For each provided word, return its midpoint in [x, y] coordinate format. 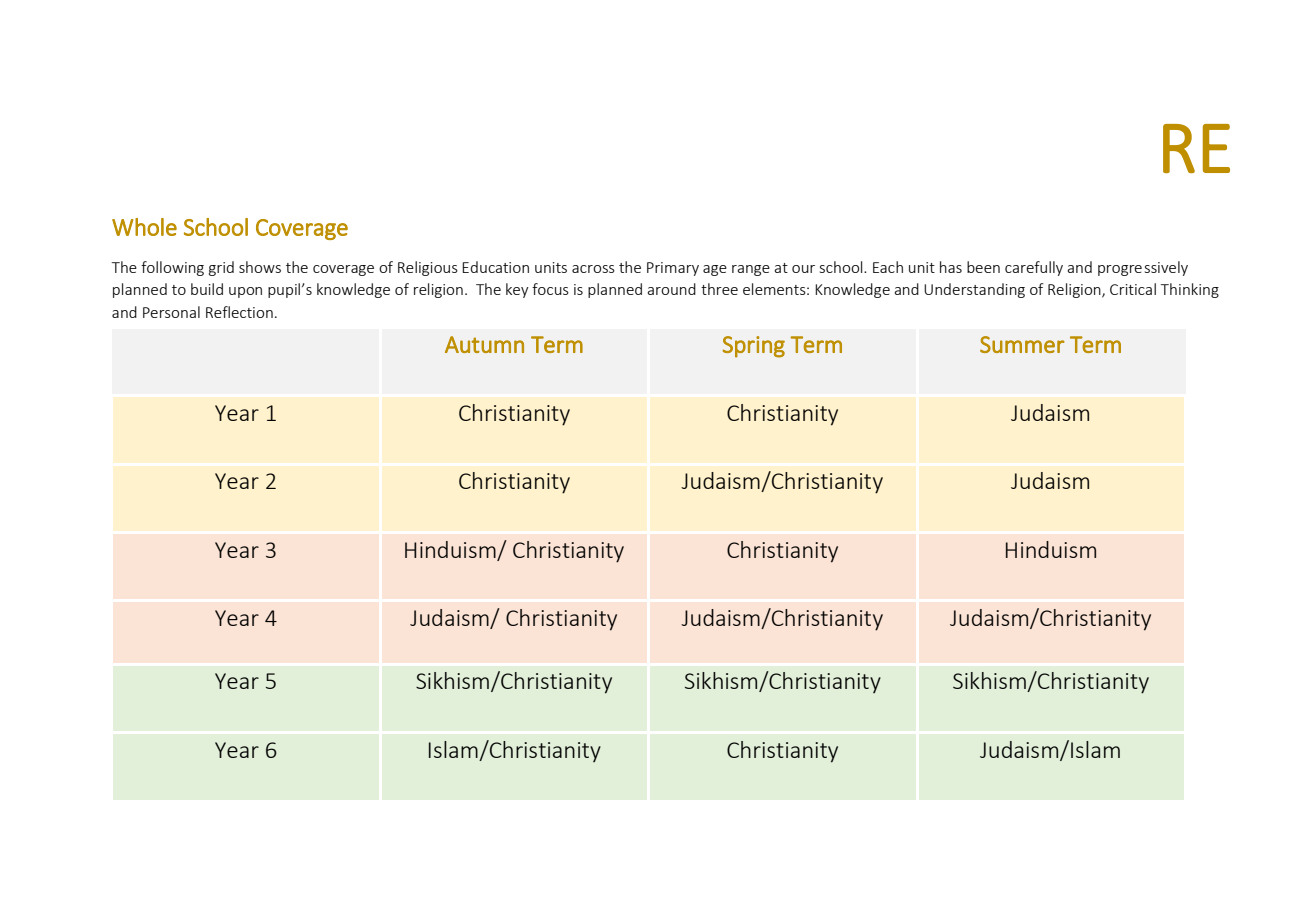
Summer [1022, 344]
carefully [1034, 268]
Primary [673, 269]
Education [495, 267]
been [983, 267]
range [751, 270]
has [951, 267]
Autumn [484, 344]
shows [260, 267]
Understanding [974, 290]
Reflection [239, 312]
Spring [754, 347]
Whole [144, 227]
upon [245, 292]
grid [221, 268]
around [671, 289]
